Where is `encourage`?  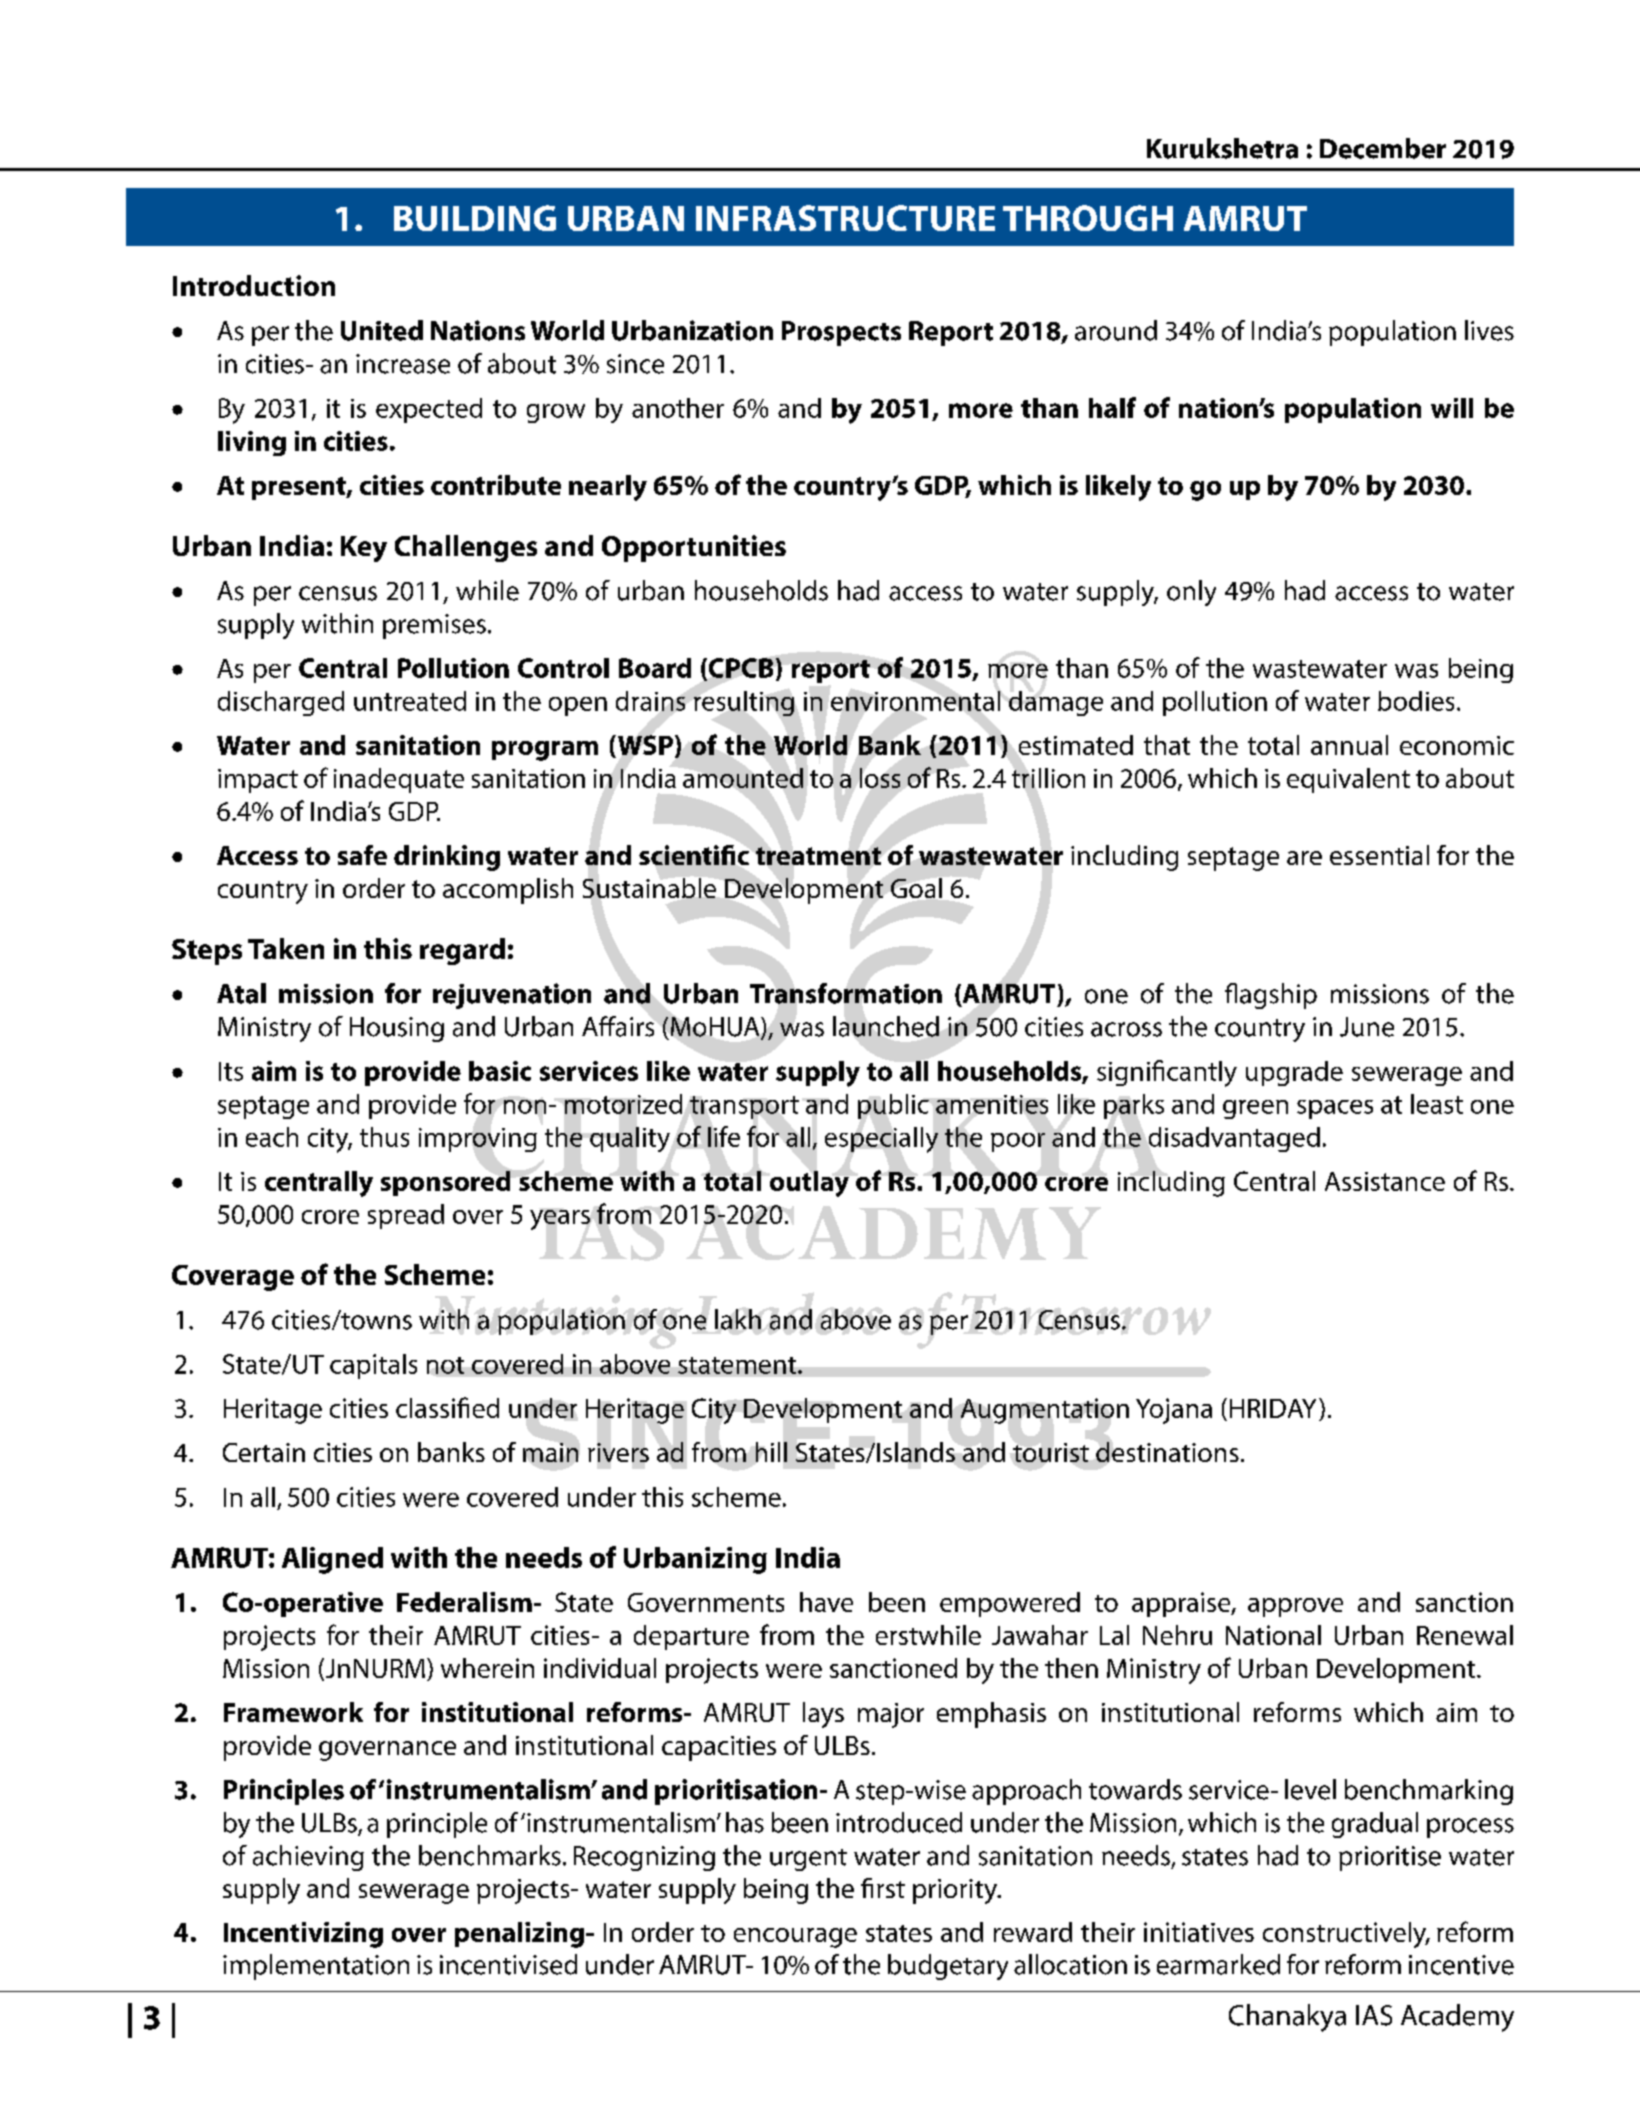
encourage is located at coordinates (795, 1938).
